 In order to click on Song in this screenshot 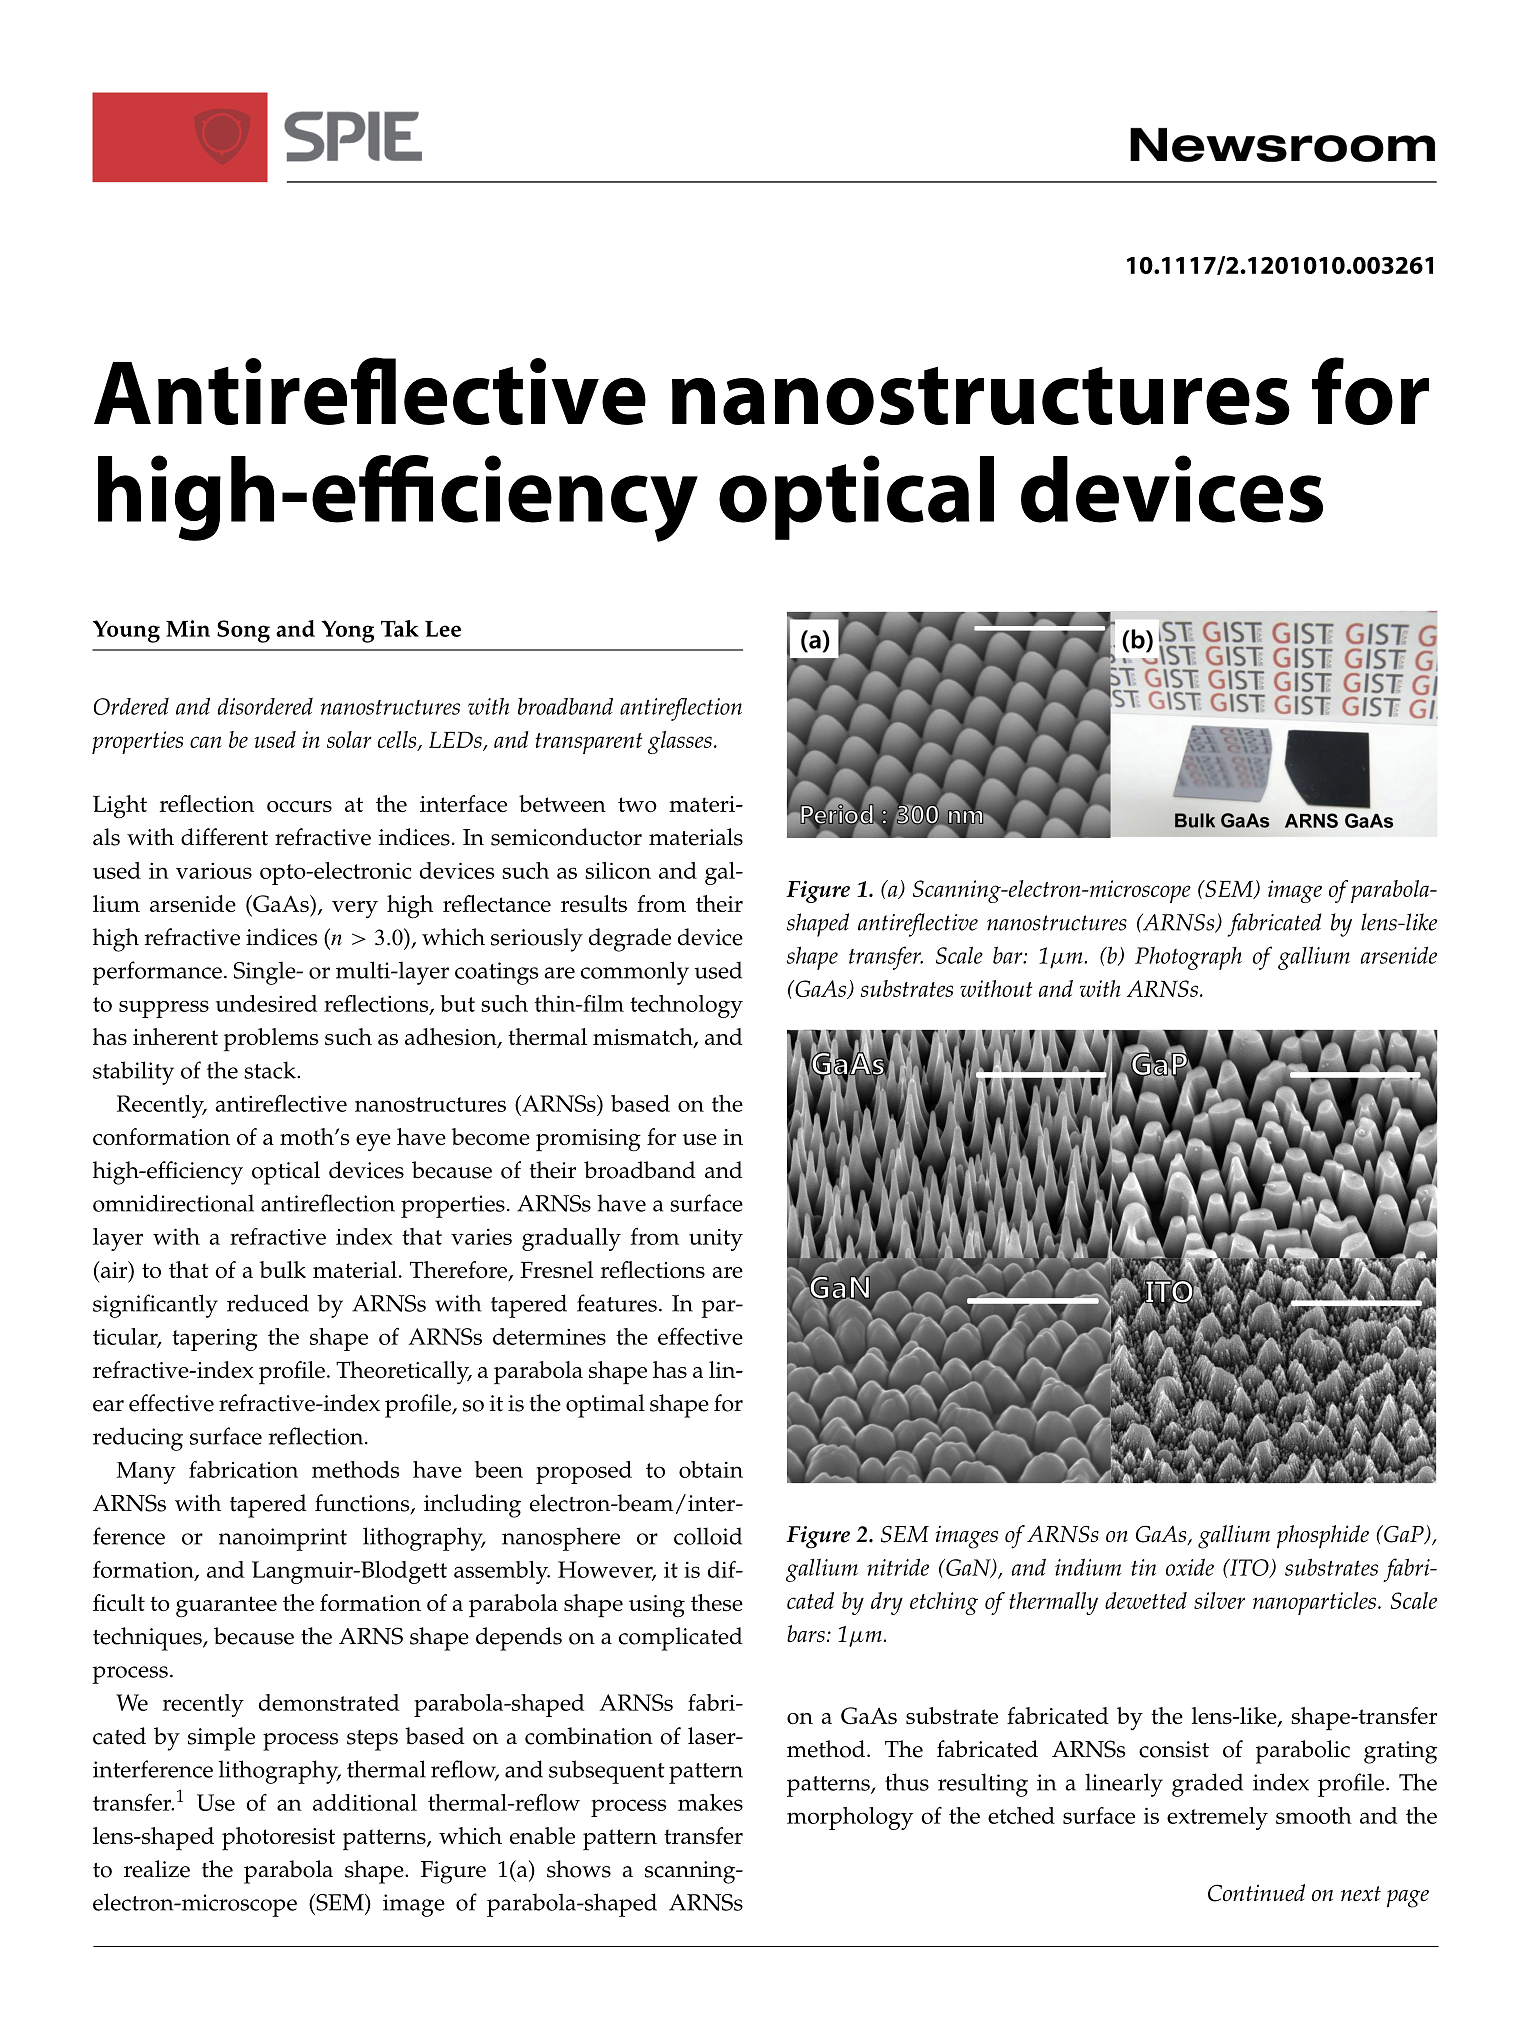, I will do `click(243, 631)`.
